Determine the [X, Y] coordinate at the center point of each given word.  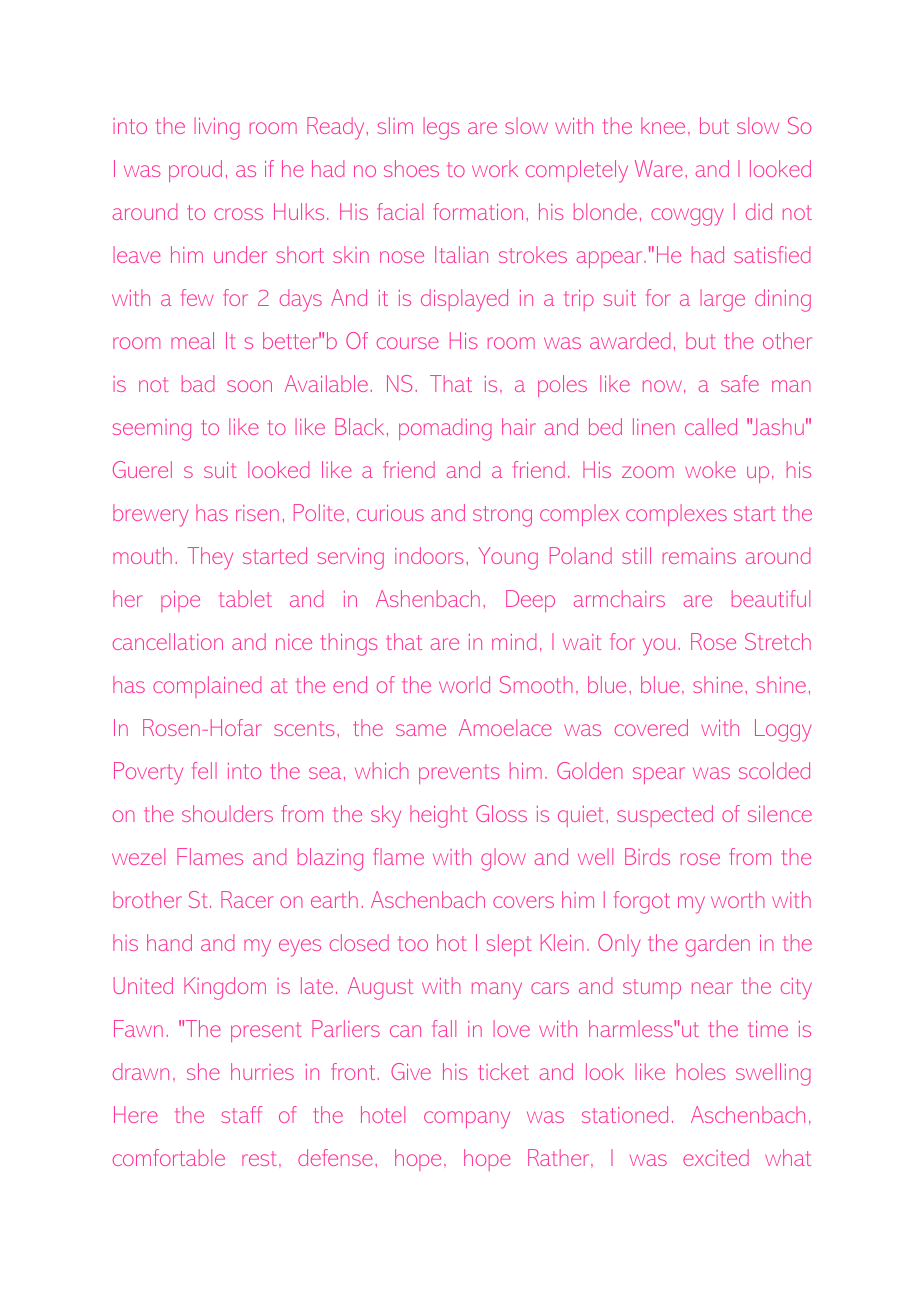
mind [514, 641]
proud [195, 171]
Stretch [778, 641]
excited [716, 1157]
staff [242, 1114]
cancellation [168, 641]
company [467, 1120]
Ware [658, 168]
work [495, 168]
